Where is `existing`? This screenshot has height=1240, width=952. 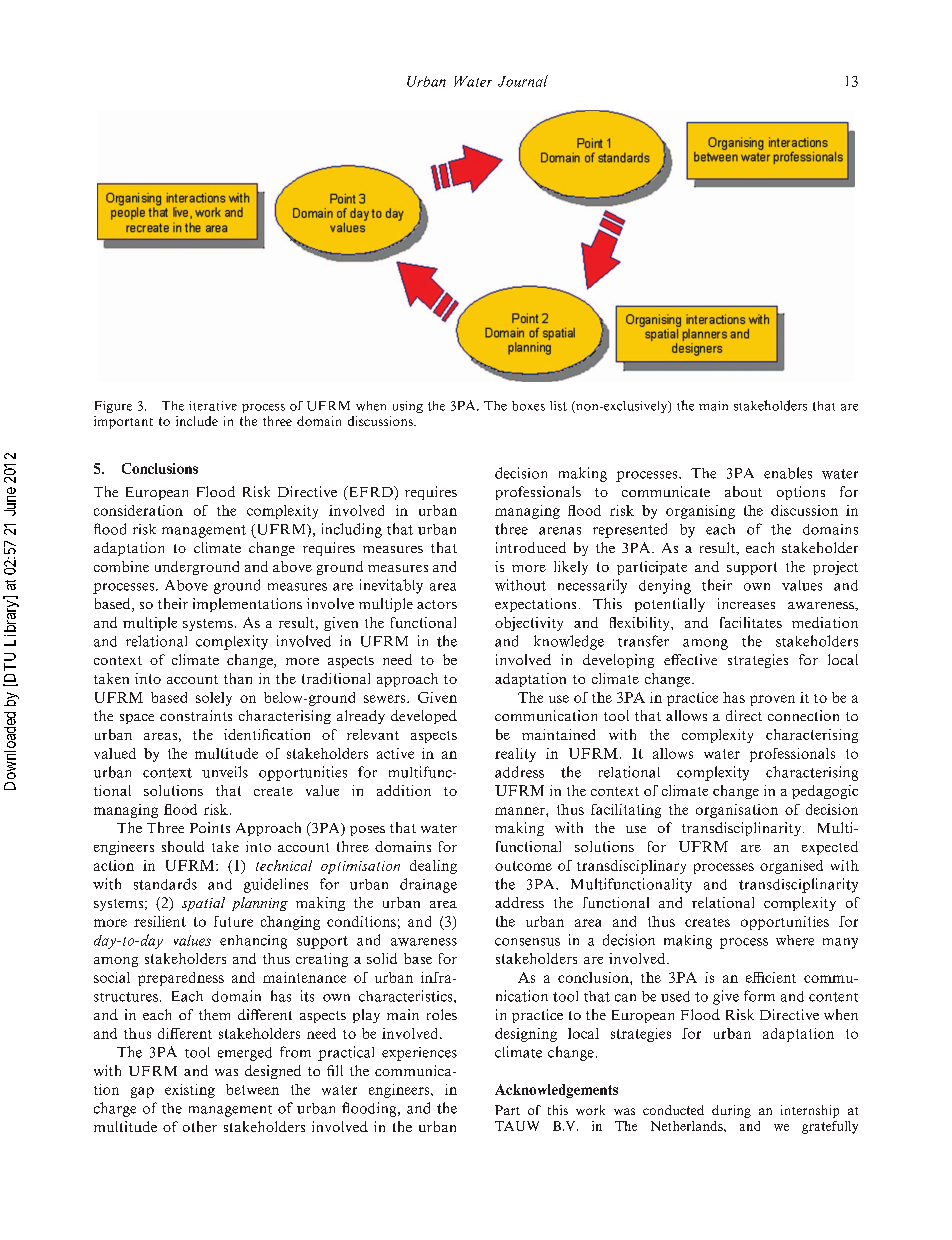
existing is located at coordinates (190, 1091).
